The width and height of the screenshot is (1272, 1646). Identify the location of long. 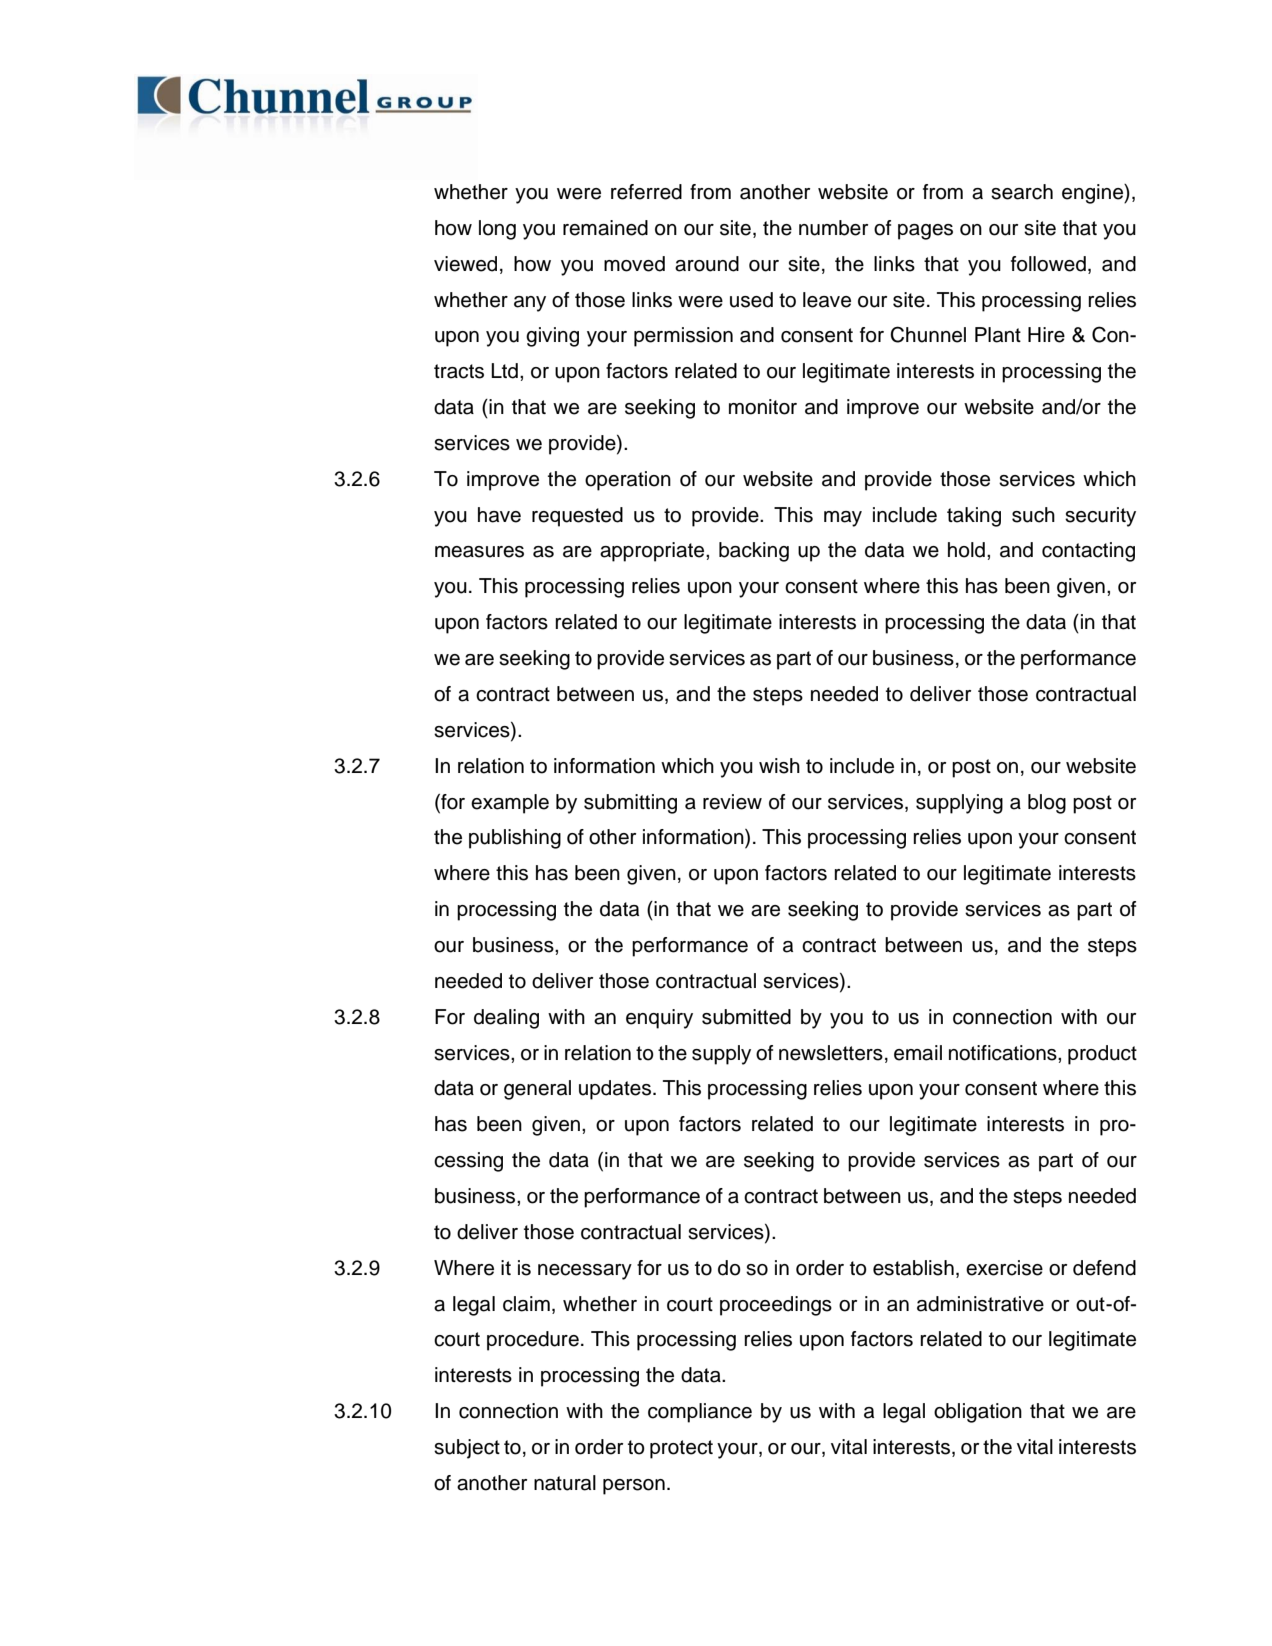
(497, 230).
